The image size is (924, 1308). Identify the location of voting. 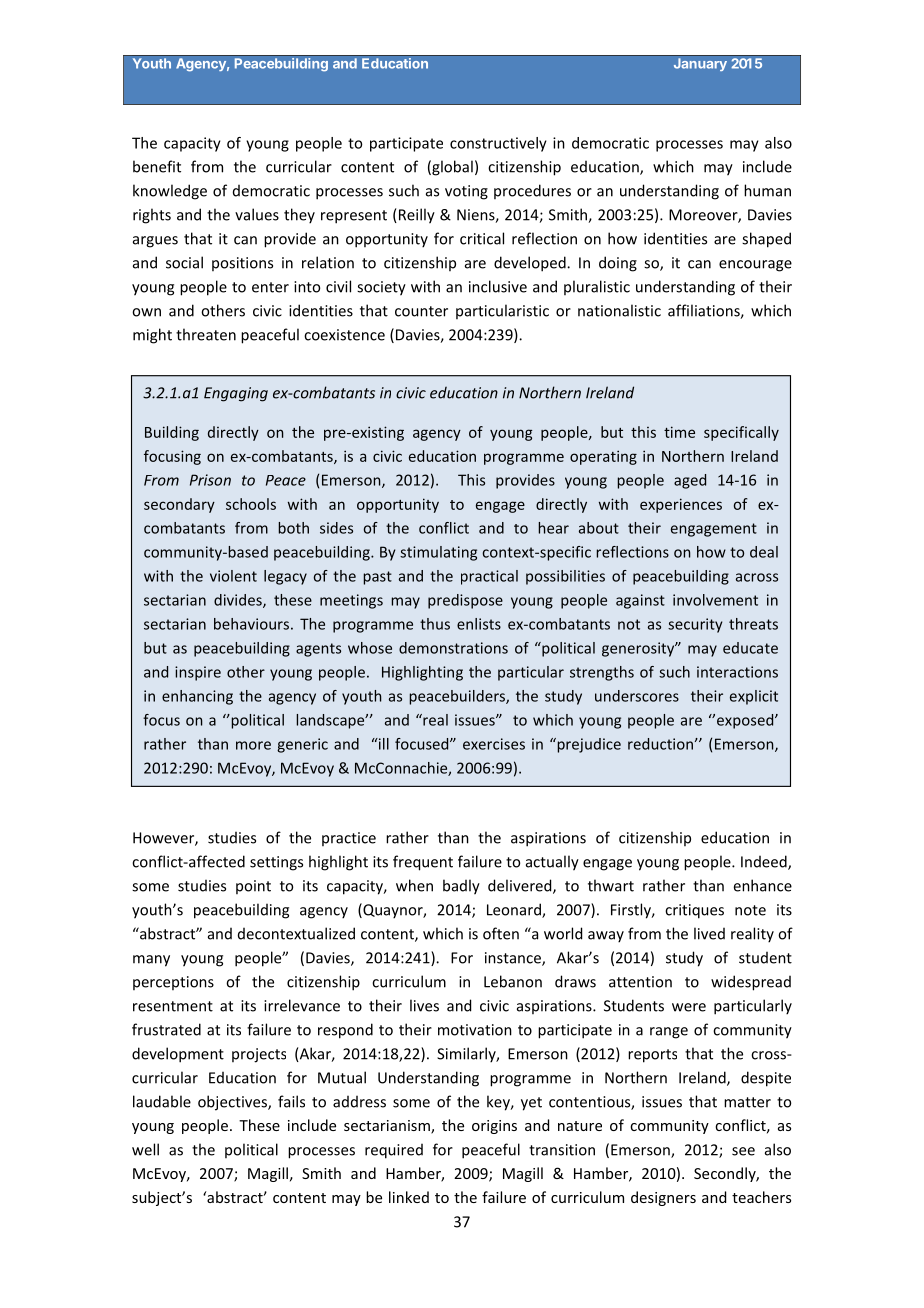
(466, 192).
